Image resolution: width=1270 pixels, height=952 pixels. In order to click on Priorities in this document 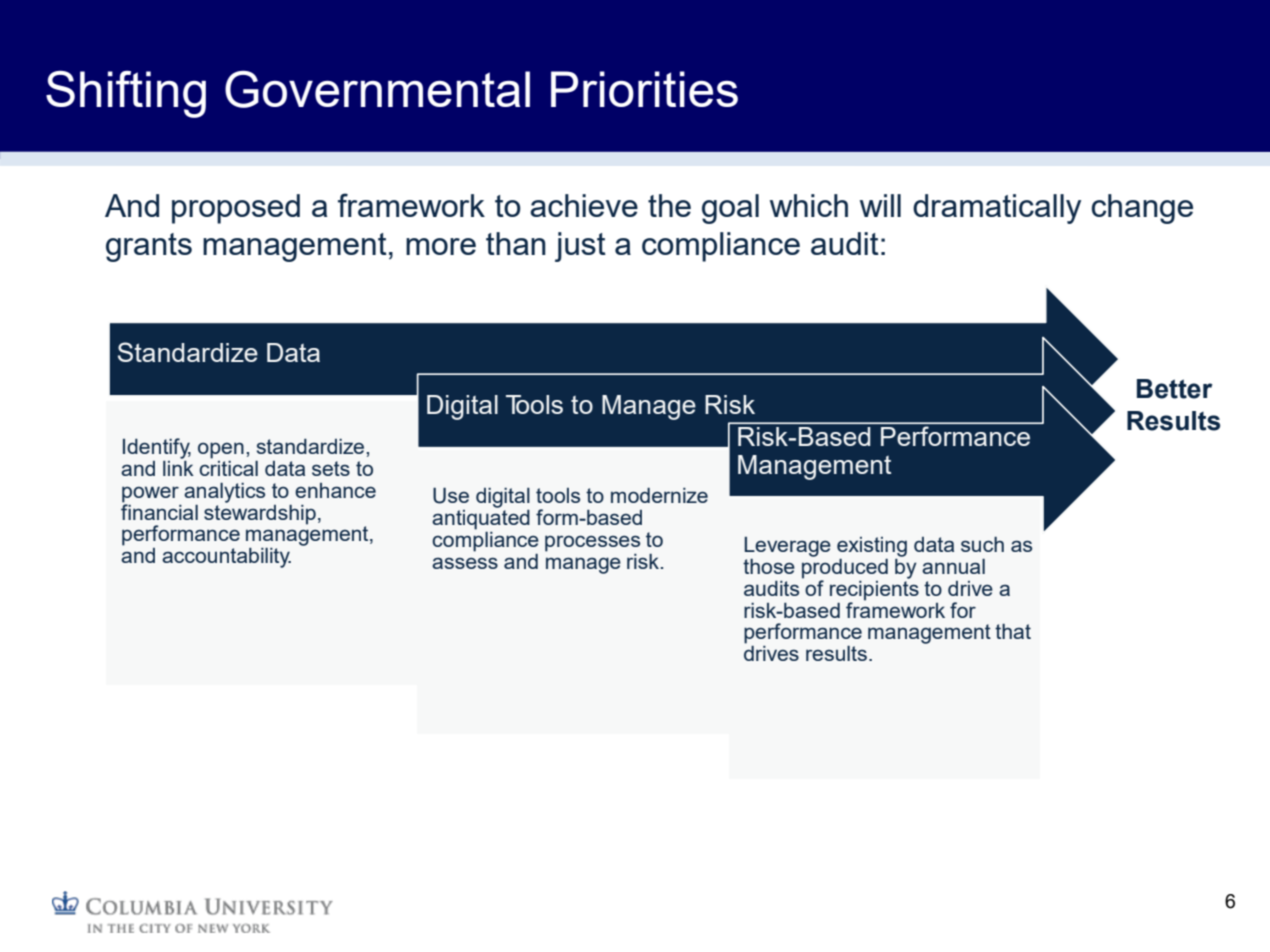, I will do `click(644, 89)`.
